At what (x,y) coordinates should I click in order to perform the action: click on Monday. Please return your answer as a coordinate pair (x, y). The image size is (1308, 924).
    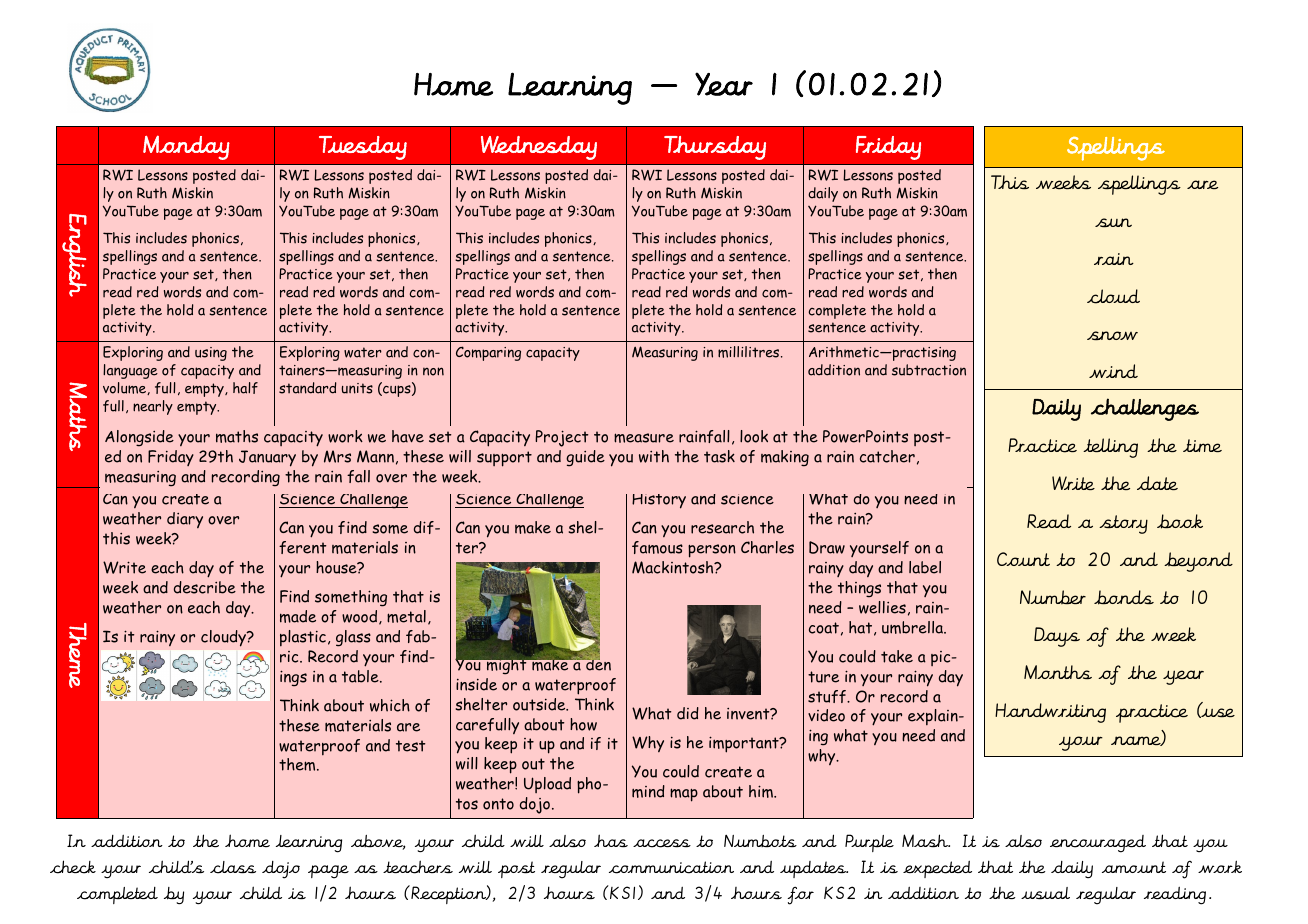
    Looking at the image, I should click on (186, 147).
